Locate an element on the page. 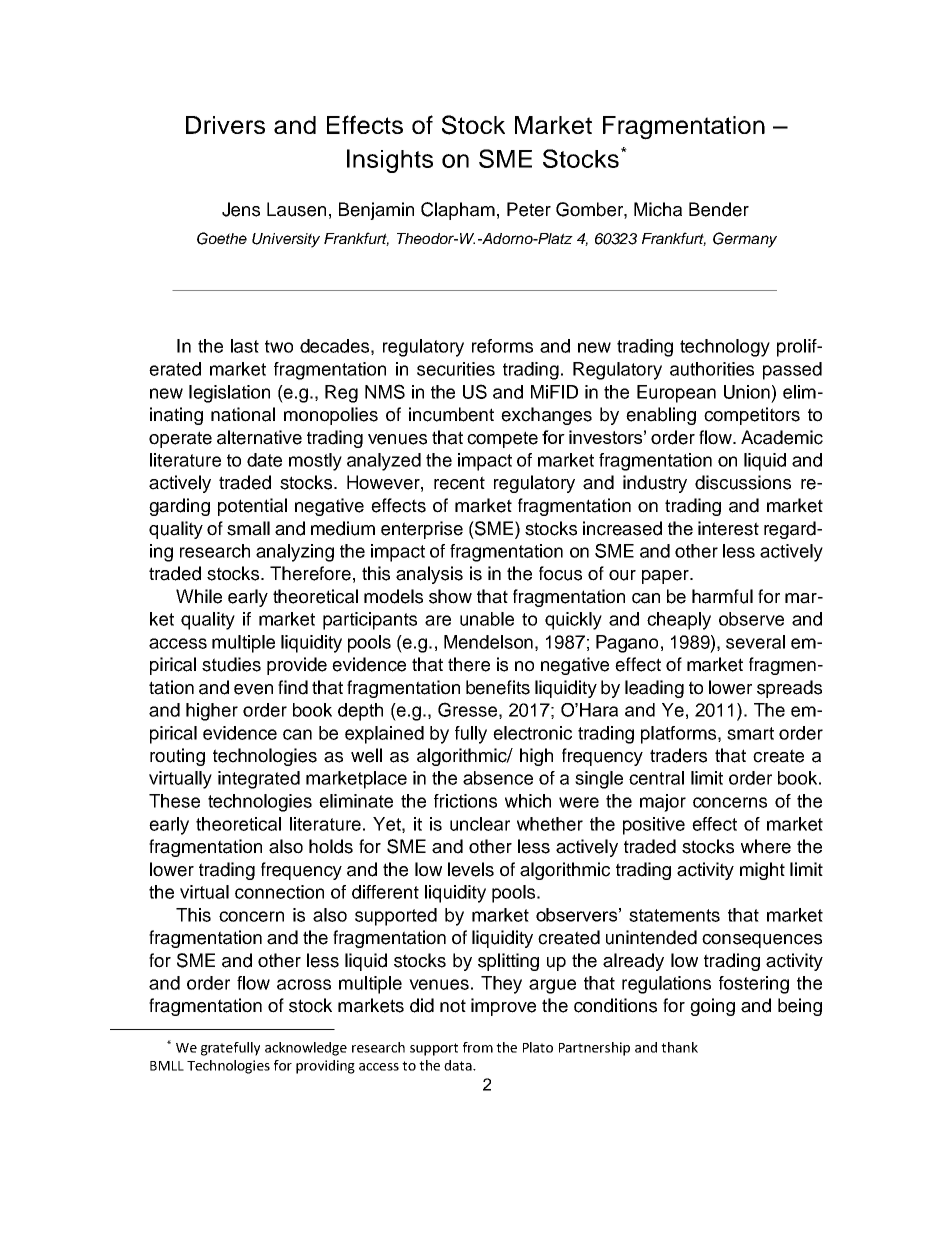  Clapham is located at coordinates (458, 211).
